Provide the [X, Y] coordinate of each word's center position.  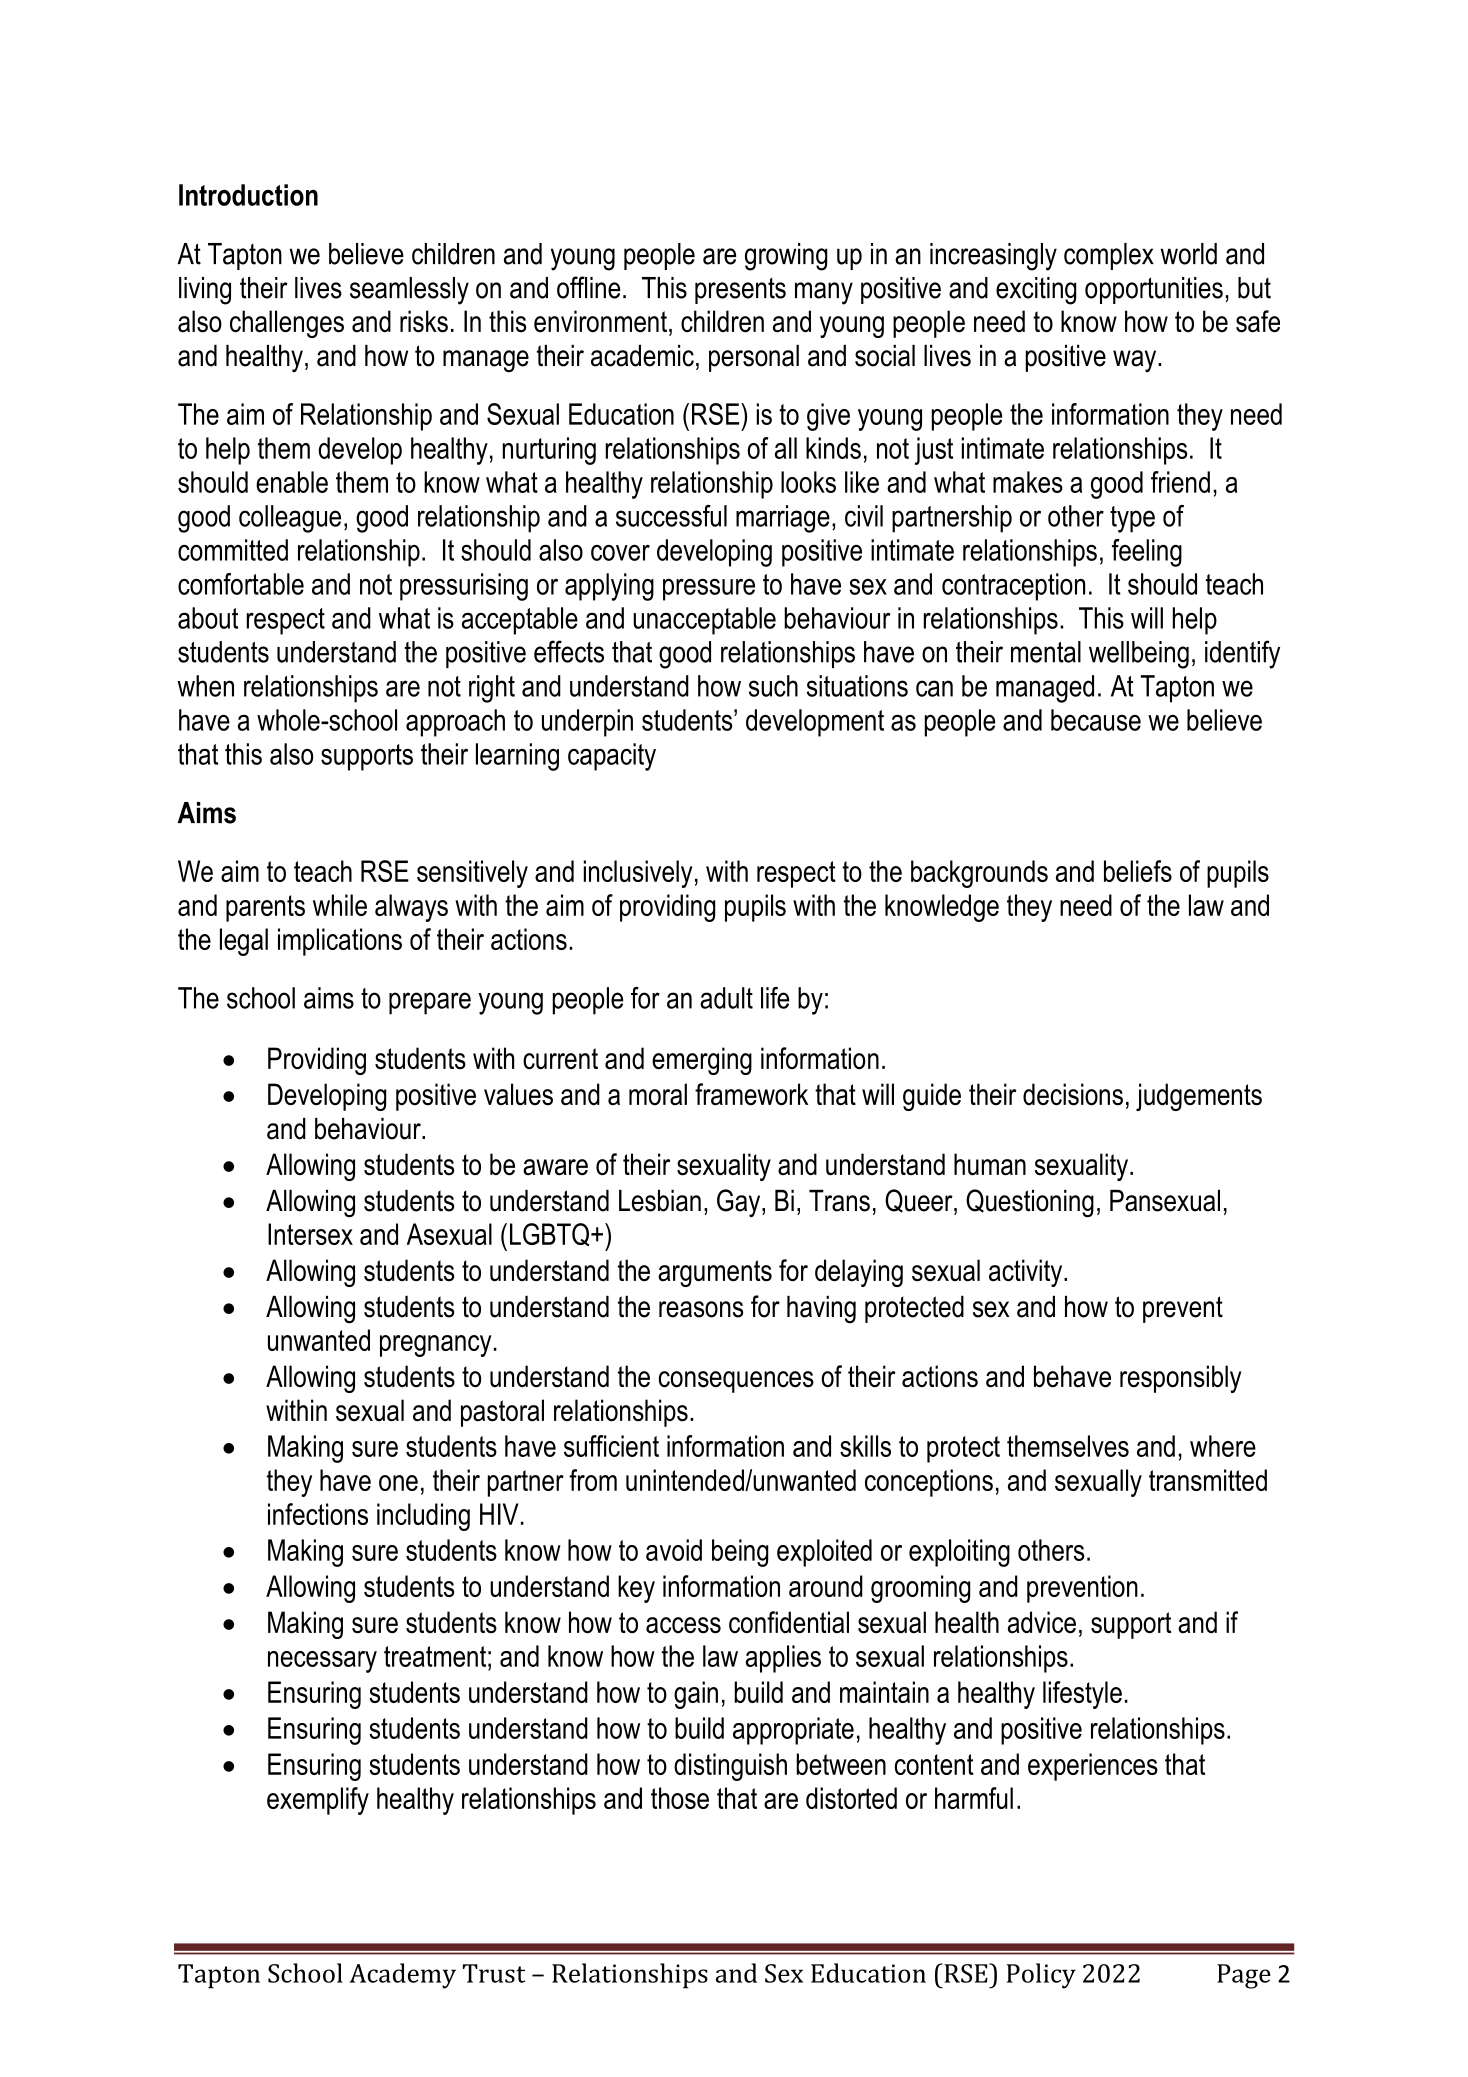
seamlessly [409, 291]
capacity [612, 757]
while [340, 905]
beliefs [1138, 871]
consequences [736, 1382]
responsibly [1180, 1379]
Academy [402, 1976]
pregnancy [436, 1346]
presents [740, 291]
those [680, 1798]
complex [1109, 256]
